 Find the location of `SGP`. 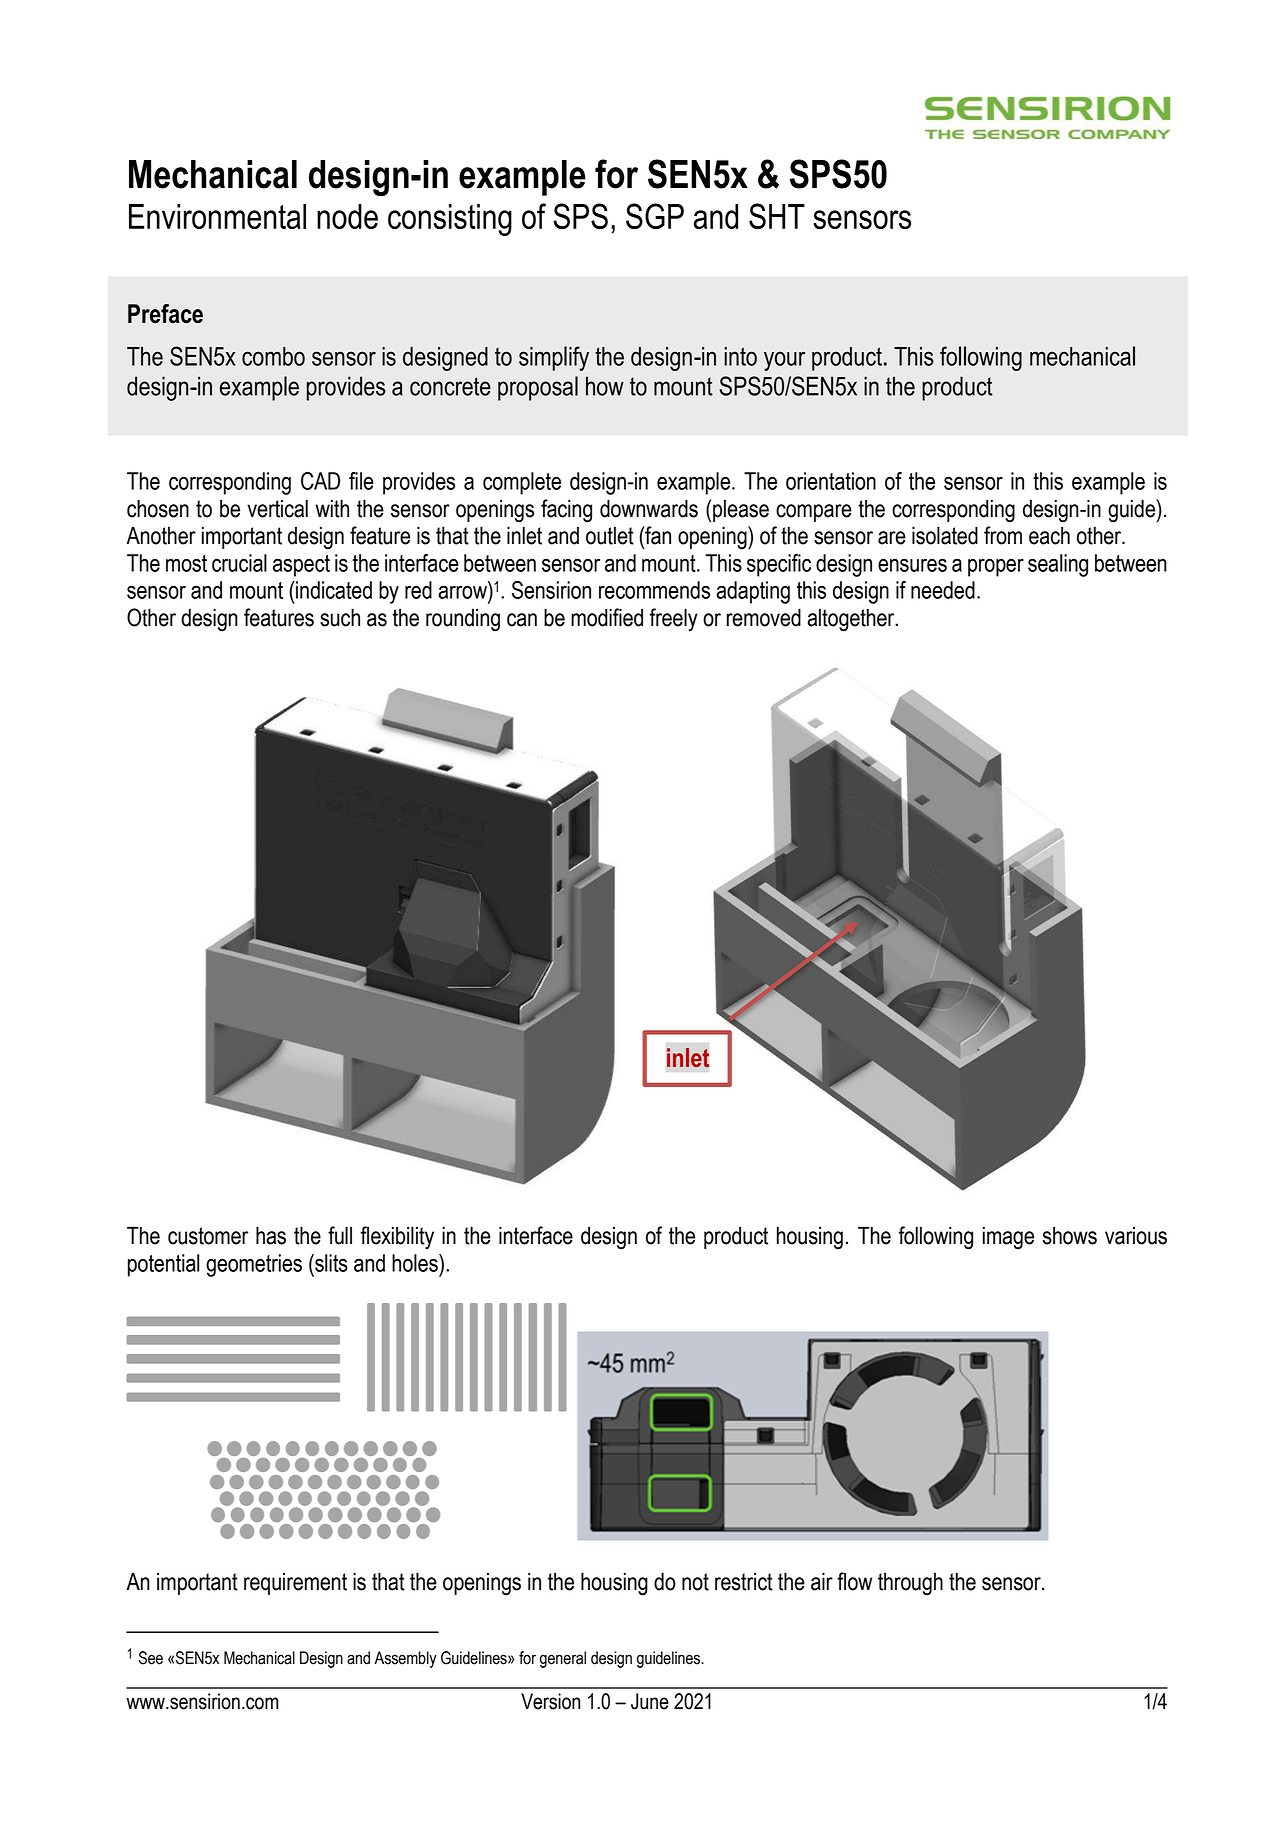

SGP is located at coordinates (655, 216).
